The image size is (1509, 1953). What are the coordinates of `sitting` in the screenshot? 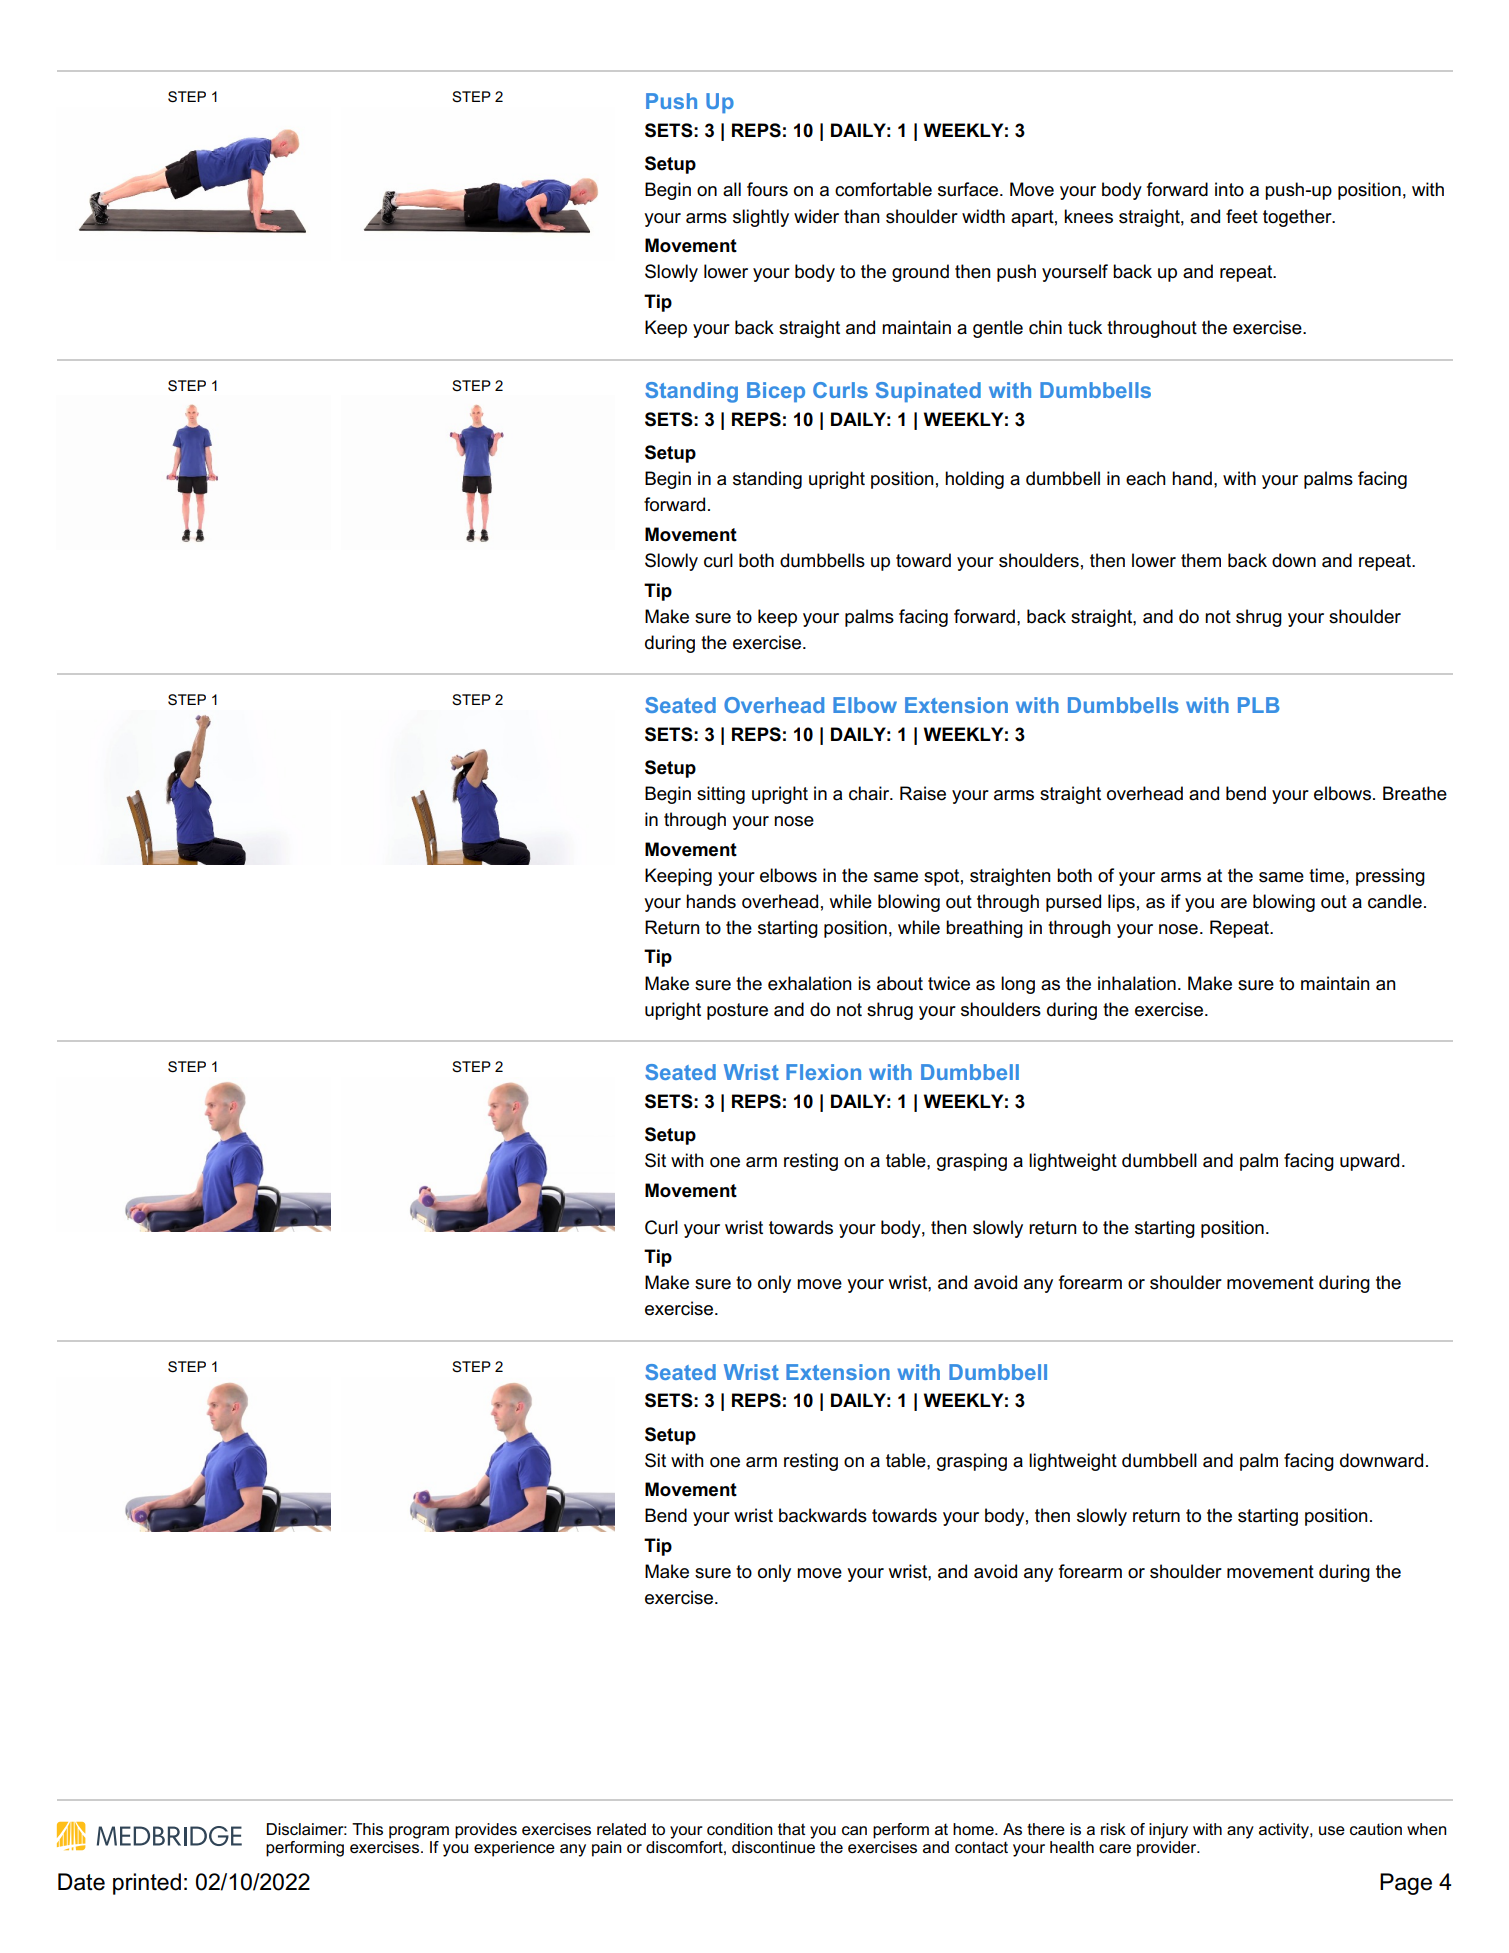 It's located at (721, 795).
